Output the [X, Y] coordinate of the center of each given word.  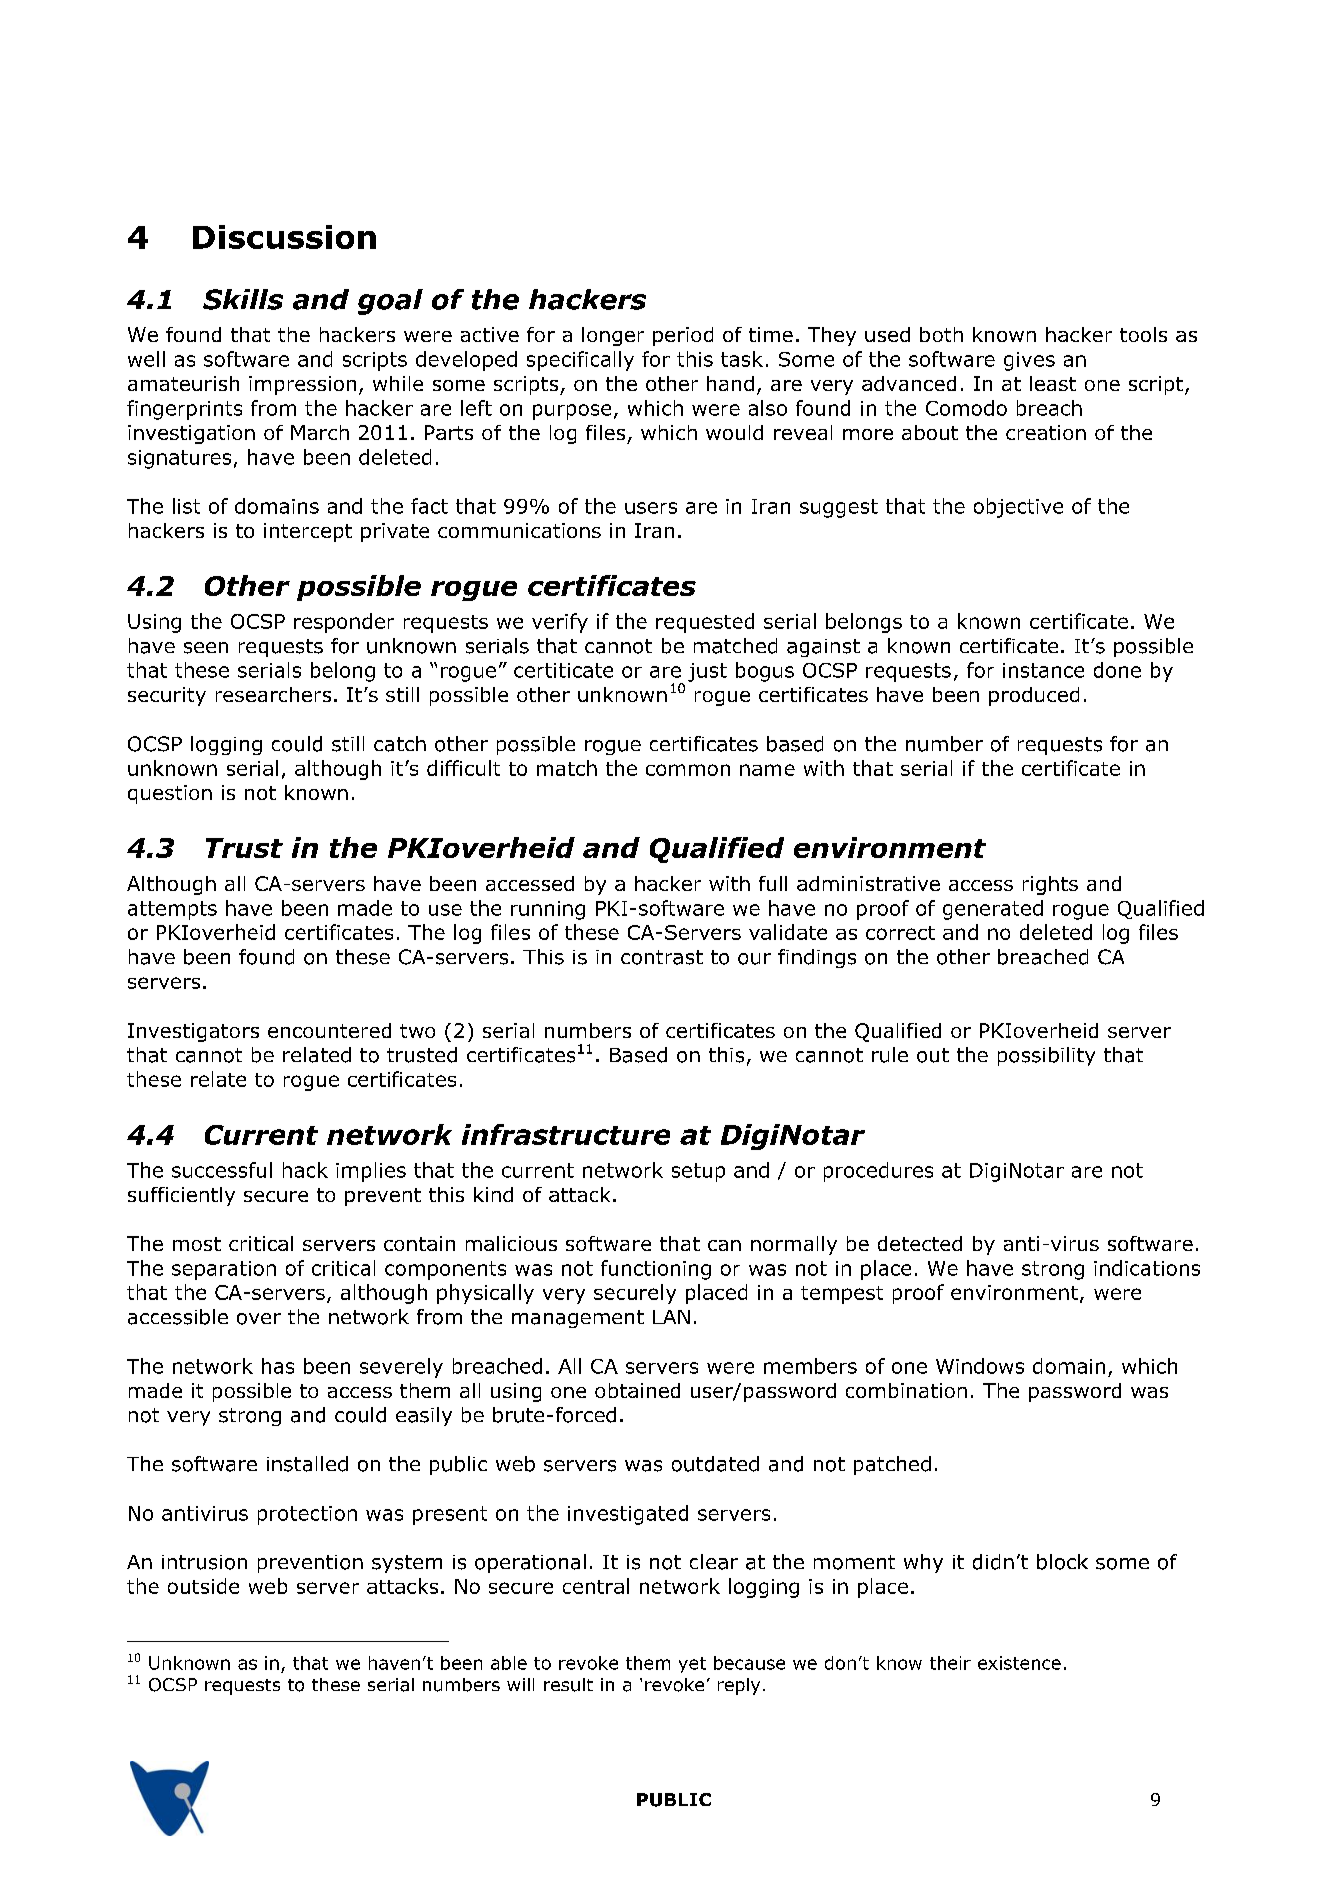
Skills [243, 299]
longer [613, 336]
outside [203, 1586]
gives [1029, 361]
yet [692, 1665]
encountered [329, 1030]
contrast [662, 957]
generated [993, 910]
